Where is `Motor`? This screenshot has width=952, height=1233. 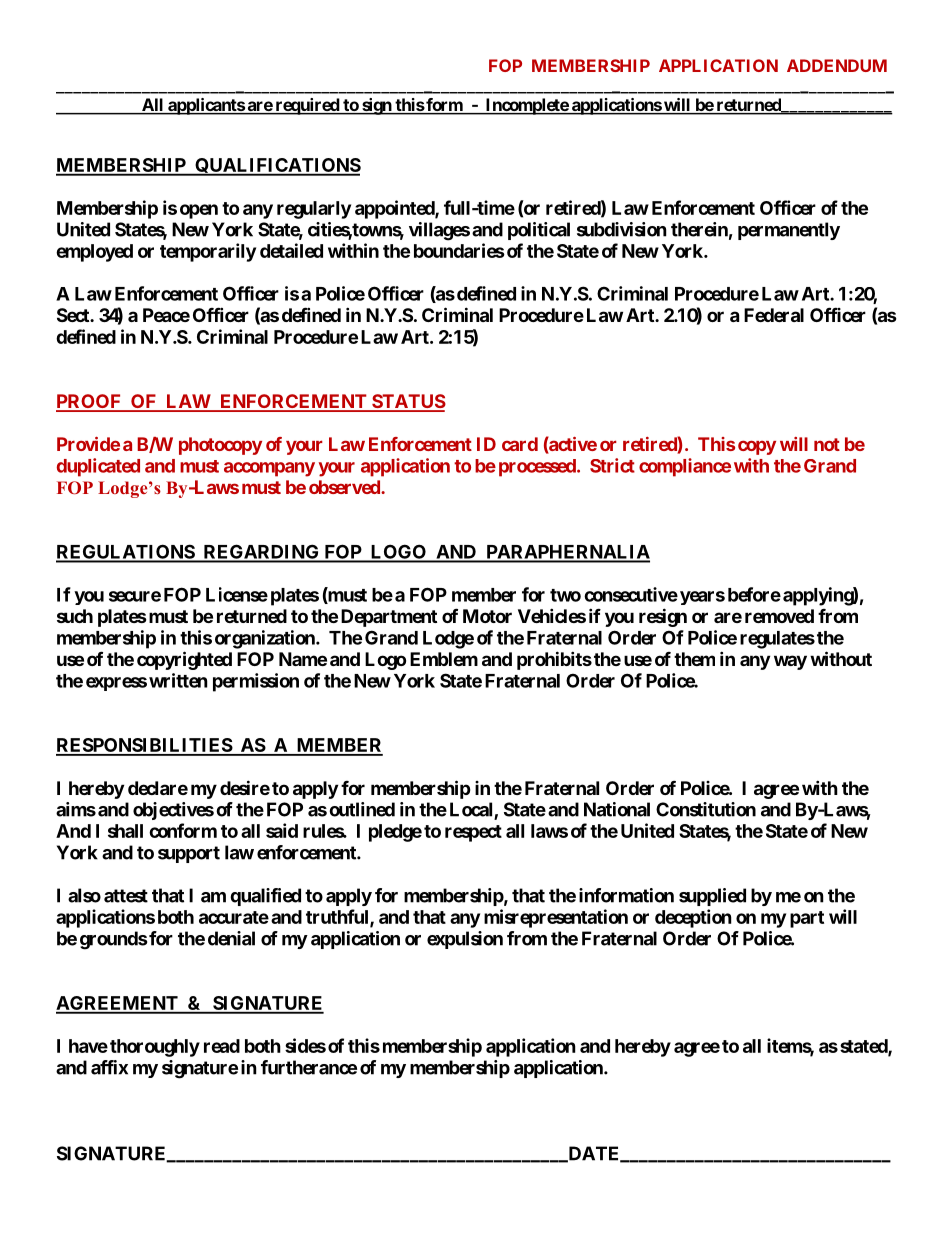 Motor is located at coordinates (487, 616).
